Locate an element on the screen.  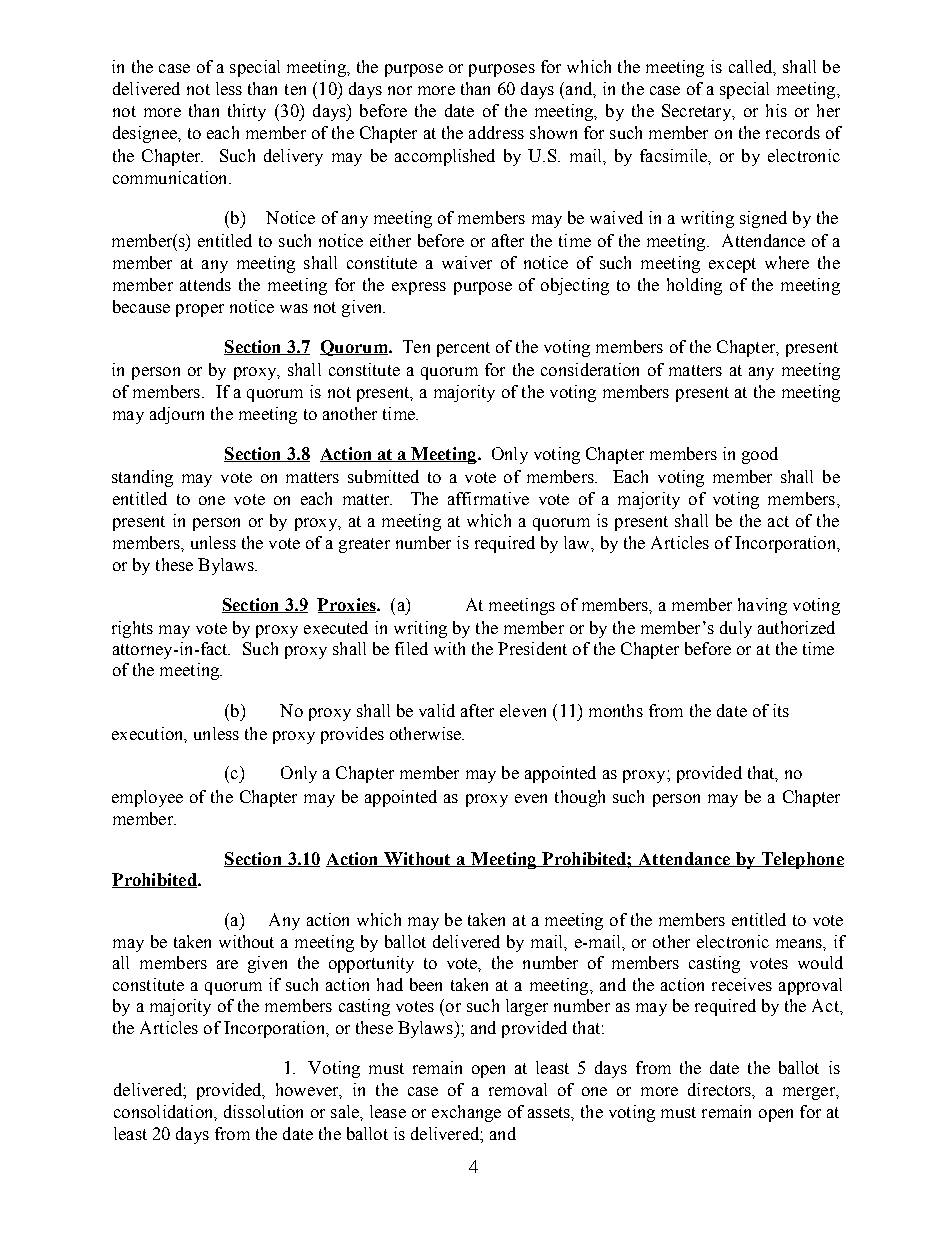
rights is located at coordinates (132, 629).
